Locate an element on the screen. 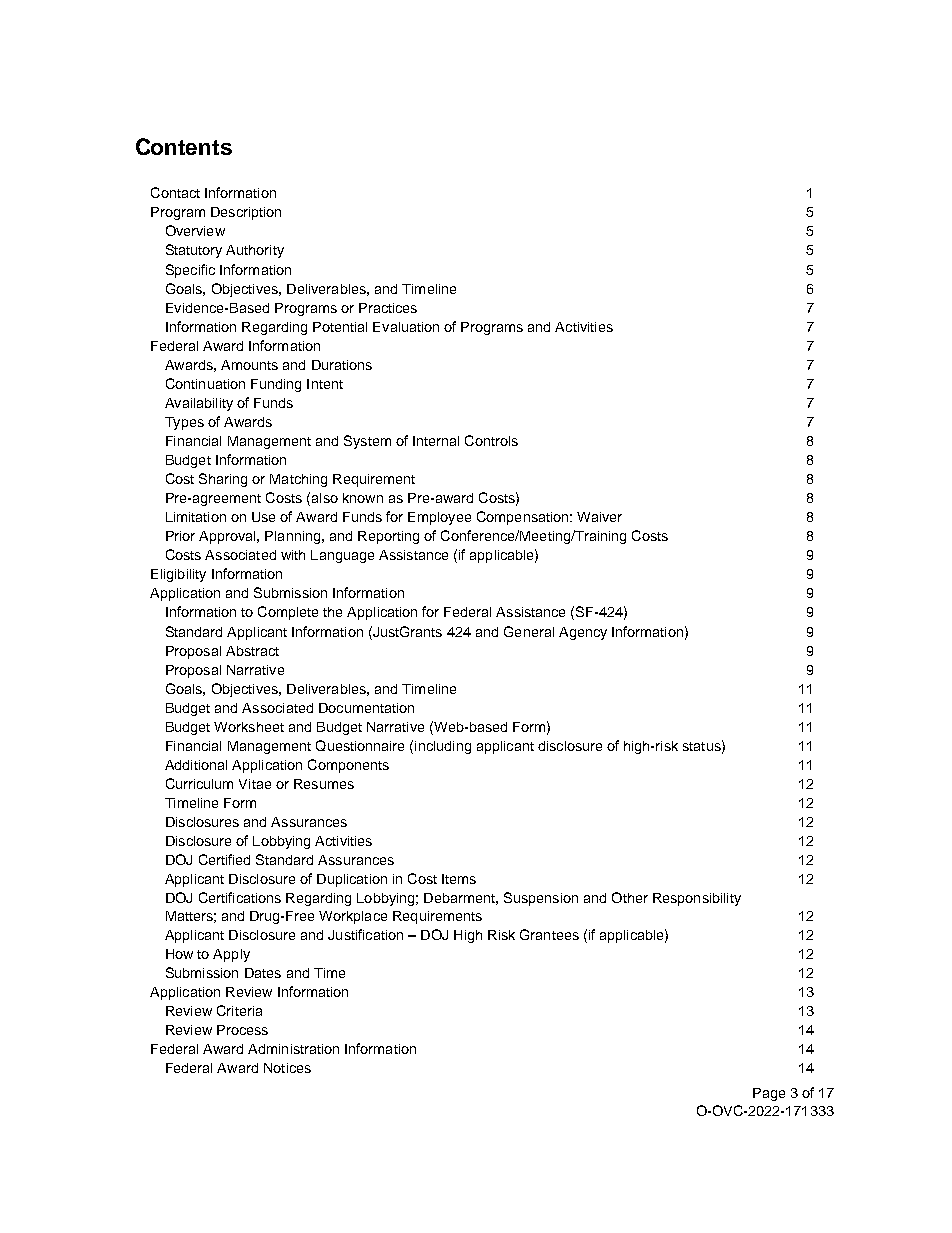  Notices is located at coordinates (287, 1068).
